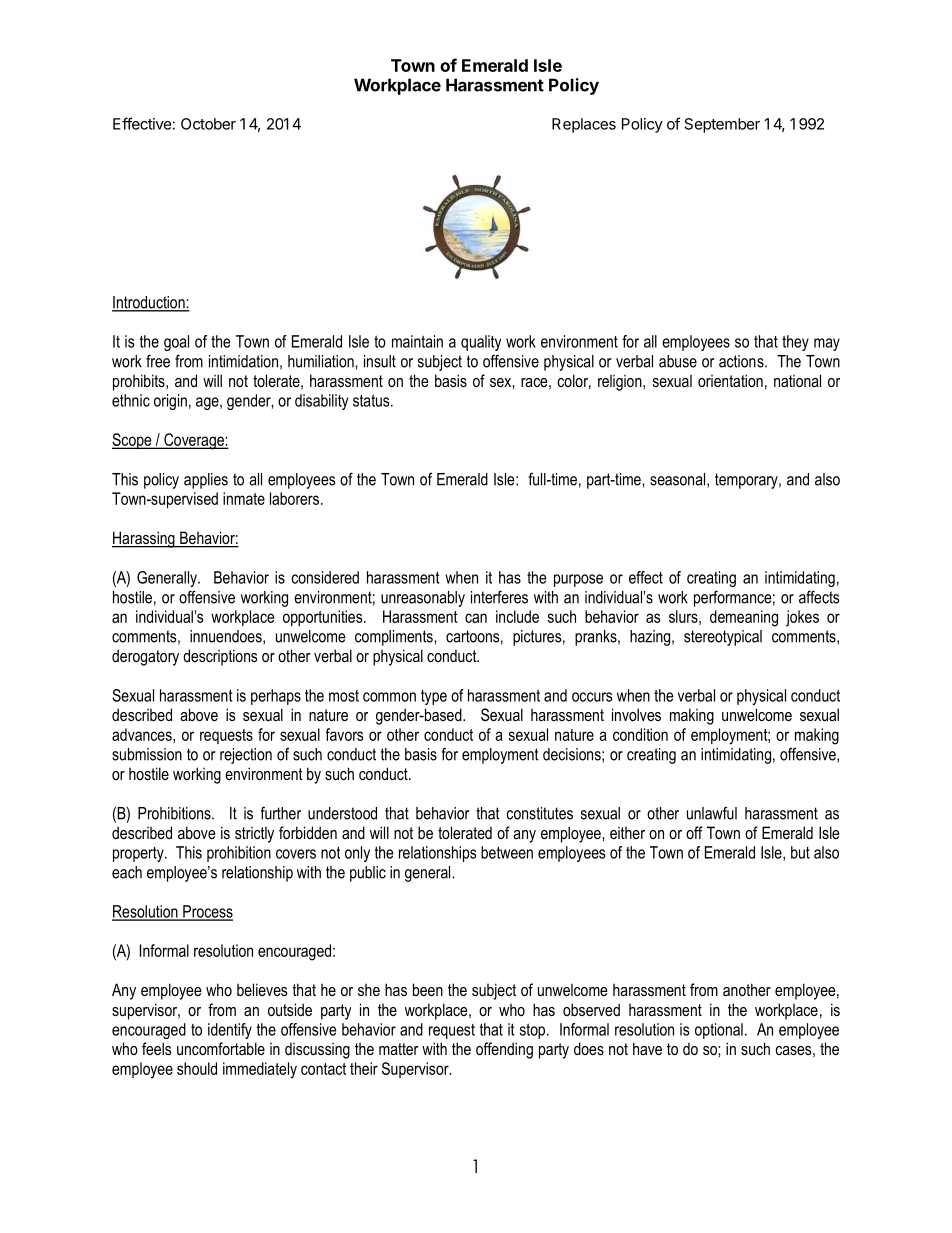  I want to click on Replaces, so click(584, 125).
